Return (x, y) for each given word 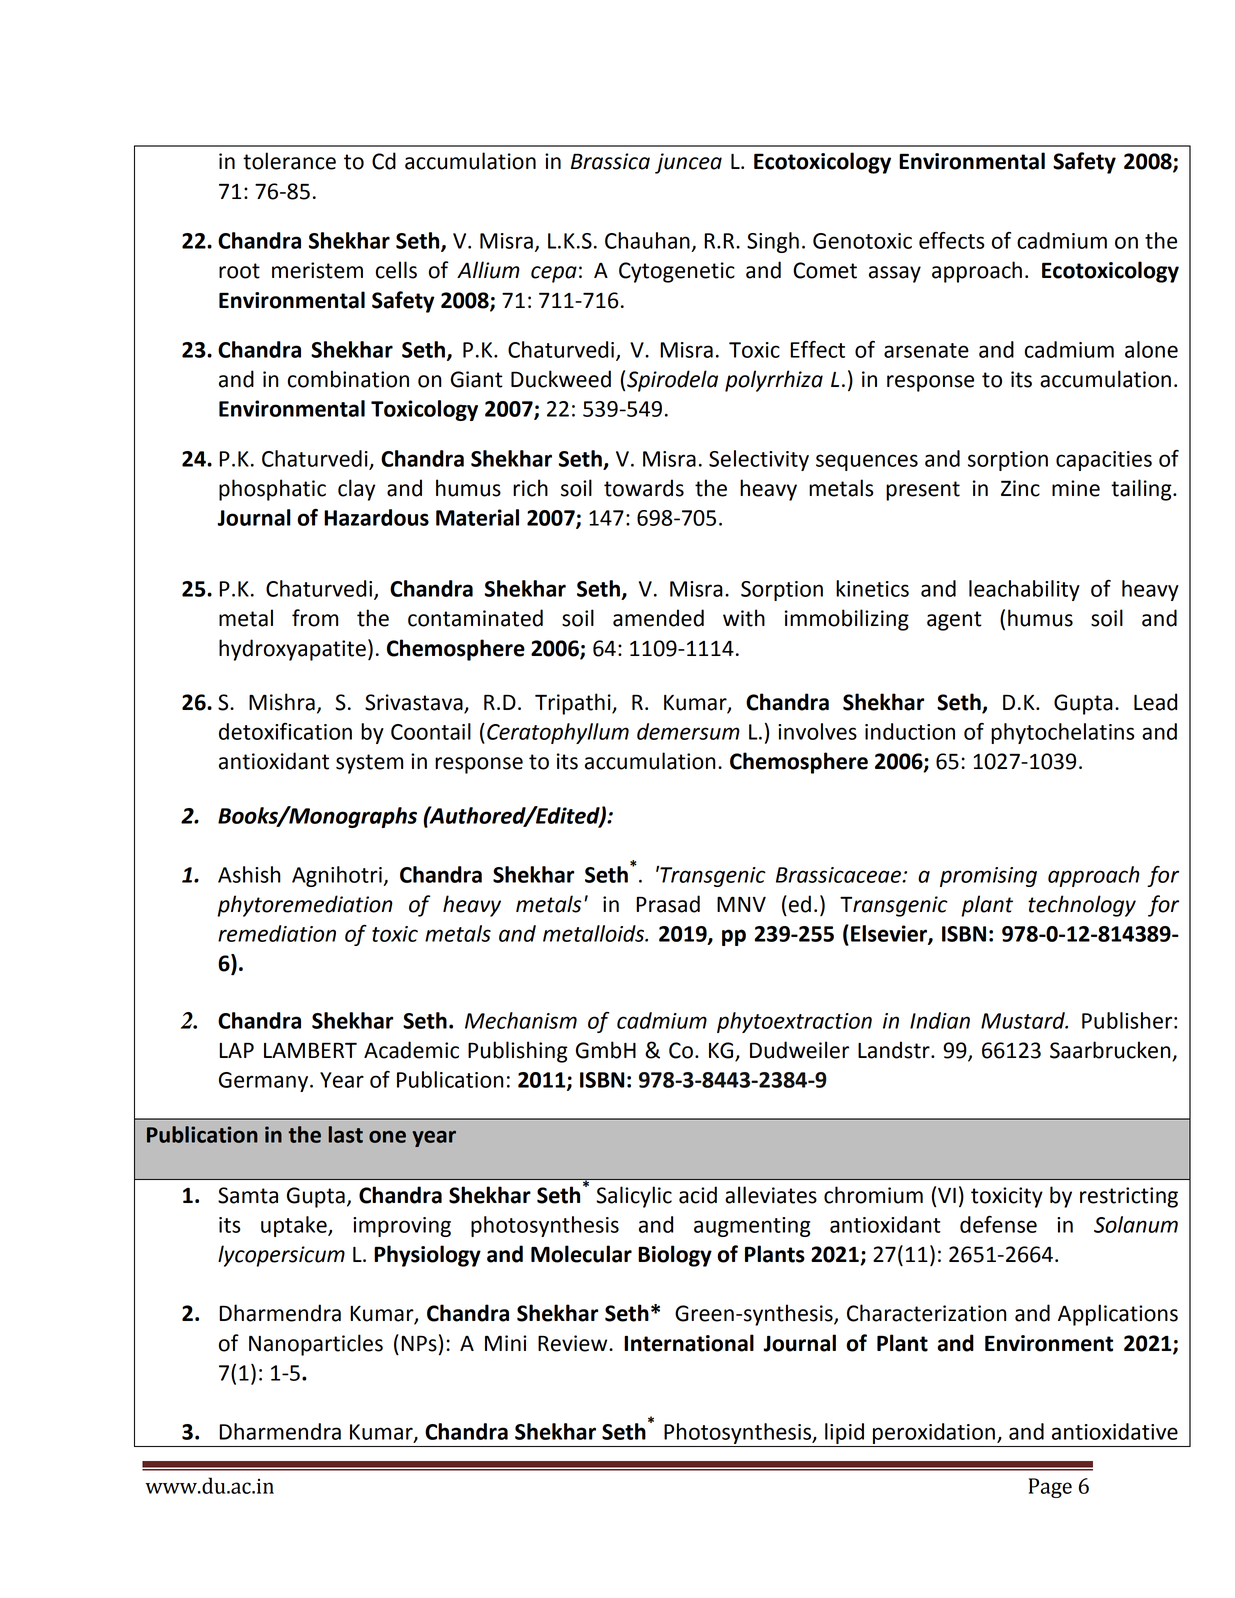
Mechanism (521, 1020)
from (315, 618)
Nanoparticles (316, 1345)
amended (658, 618)
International (689, 1343)
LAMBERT (310, 1050)
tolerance (289, 161)
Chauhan (647, 240)
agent (954, 621)
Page (1050, 1488)
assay (895, 274)
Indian (940, 1020)
